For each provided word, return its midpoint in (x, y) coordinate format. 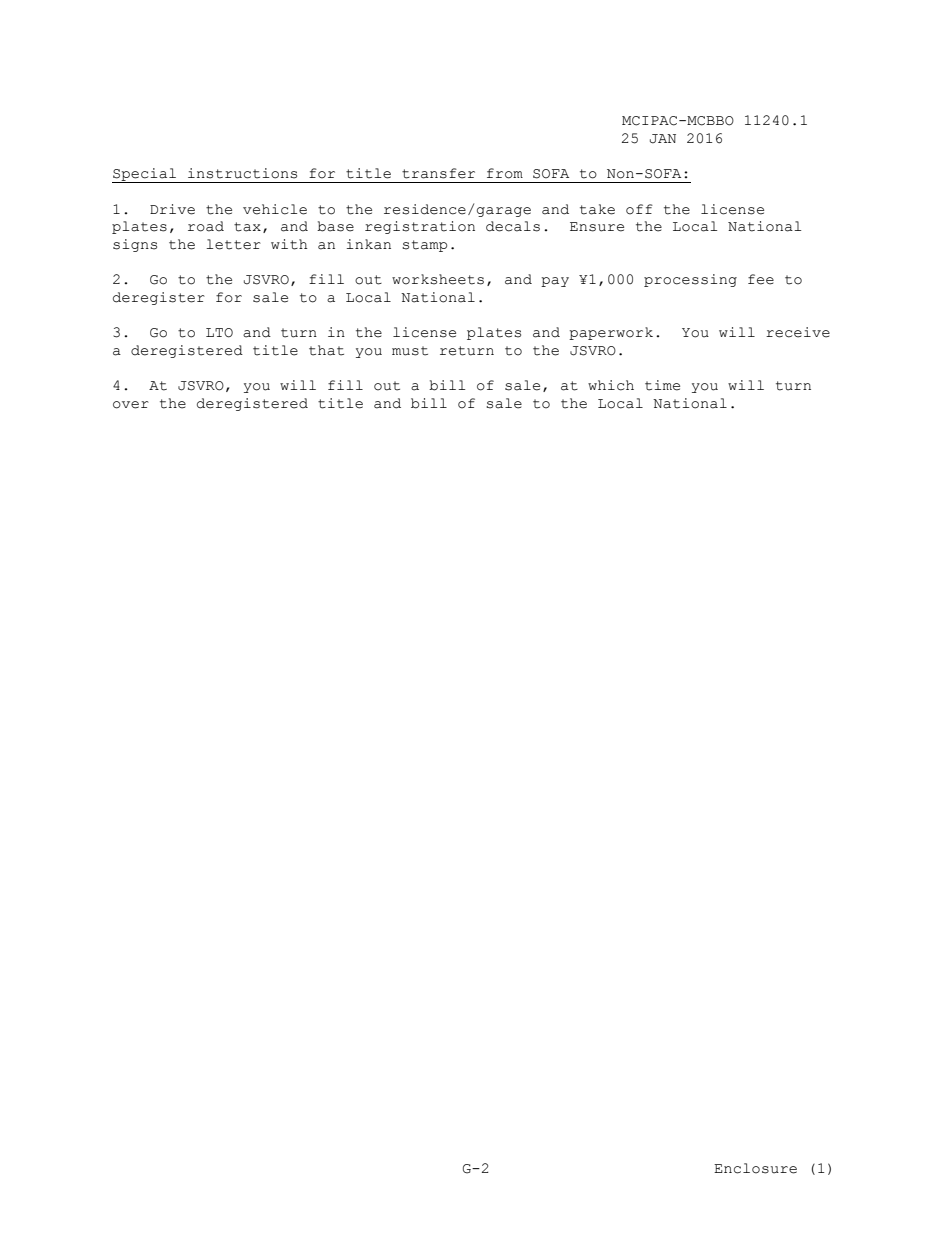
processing (690, 280)
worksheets (438, 279)
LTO (219, 333)
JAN (663, 139)
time (662, 385)
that (326, 350)
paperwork (611, 333)
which (611, 385)
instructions (242, 173)
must (410, 351)
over (131, 405)
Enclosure (755, 1168)
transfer (438, 173)
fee (761, 279)
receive (798, 332)
